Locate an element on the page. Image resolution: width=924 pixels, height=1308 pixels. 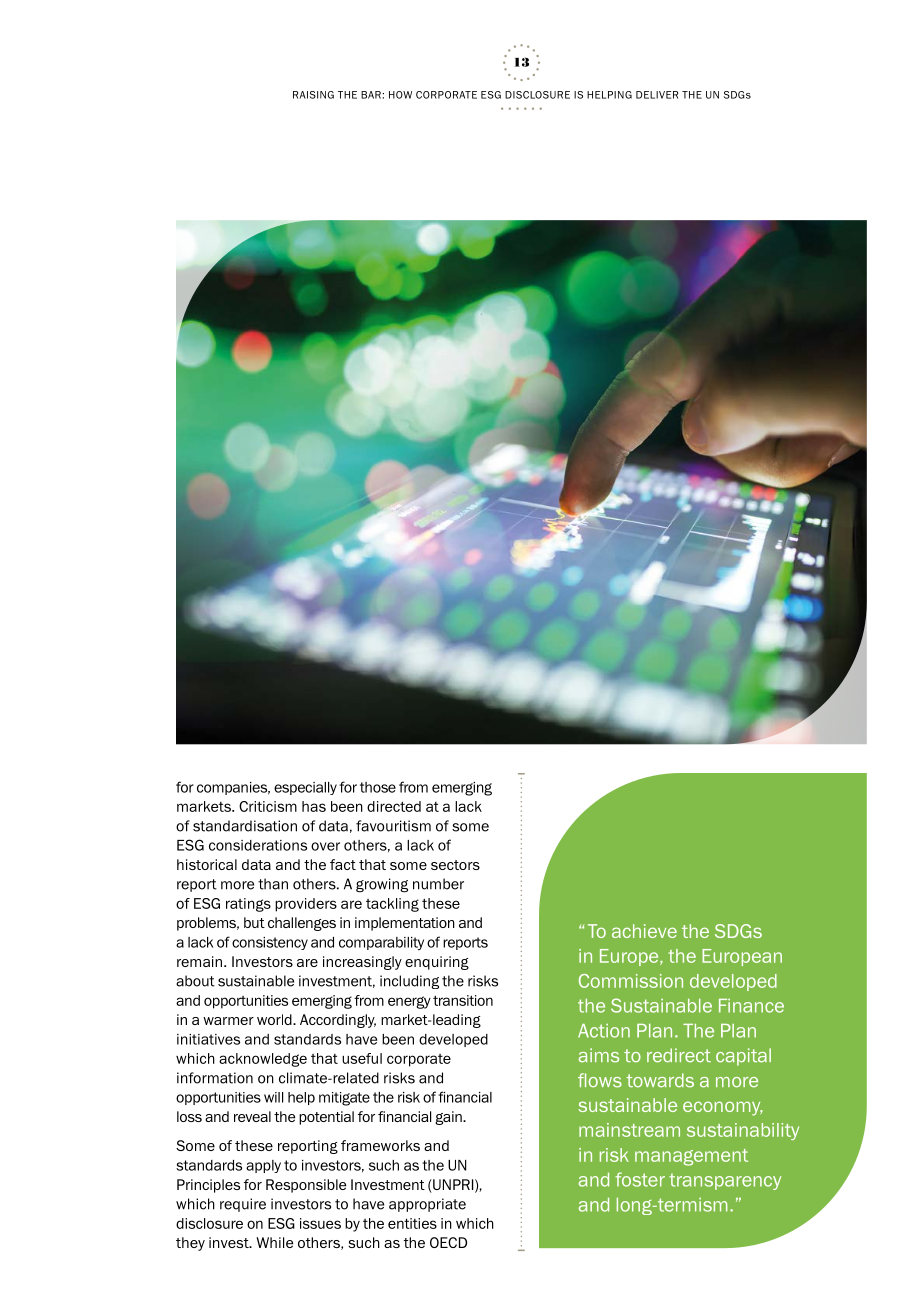
considerations is located at coordinates (258, 845).
